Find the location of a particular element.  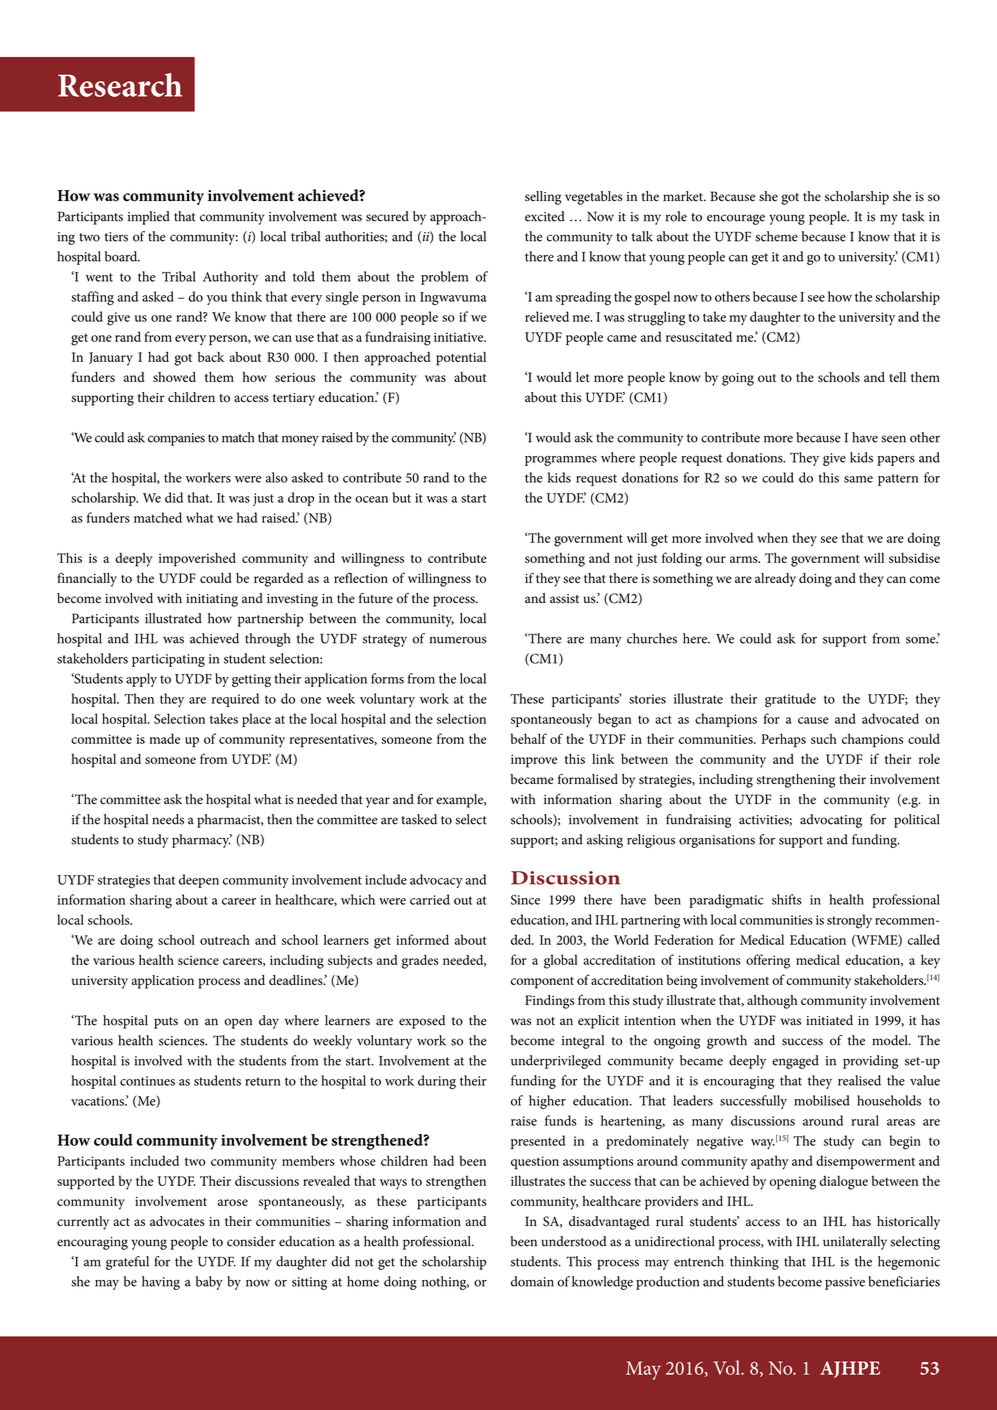

Since is located at coordinates (525, 900).
